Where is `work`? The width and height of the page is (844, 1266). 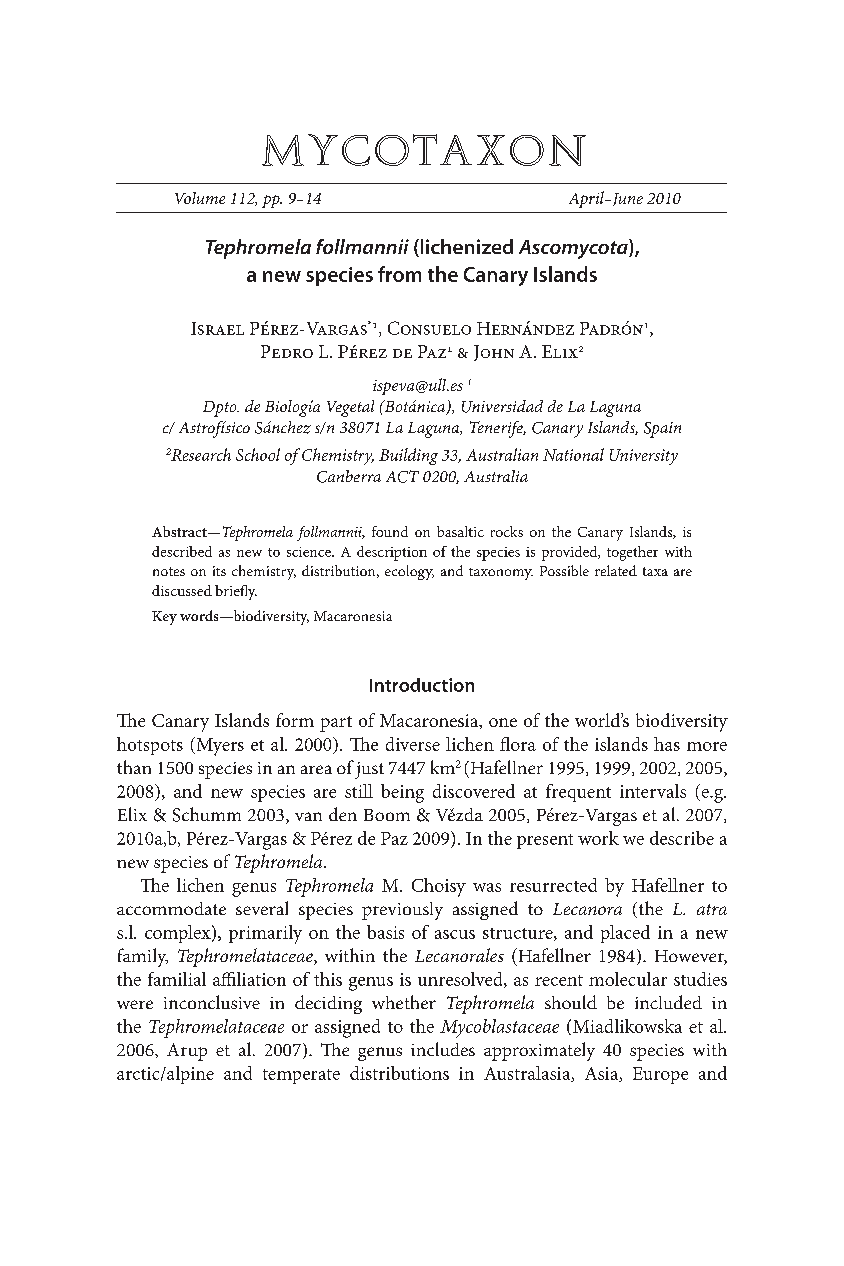 work is located at coordinates (598, 838).
